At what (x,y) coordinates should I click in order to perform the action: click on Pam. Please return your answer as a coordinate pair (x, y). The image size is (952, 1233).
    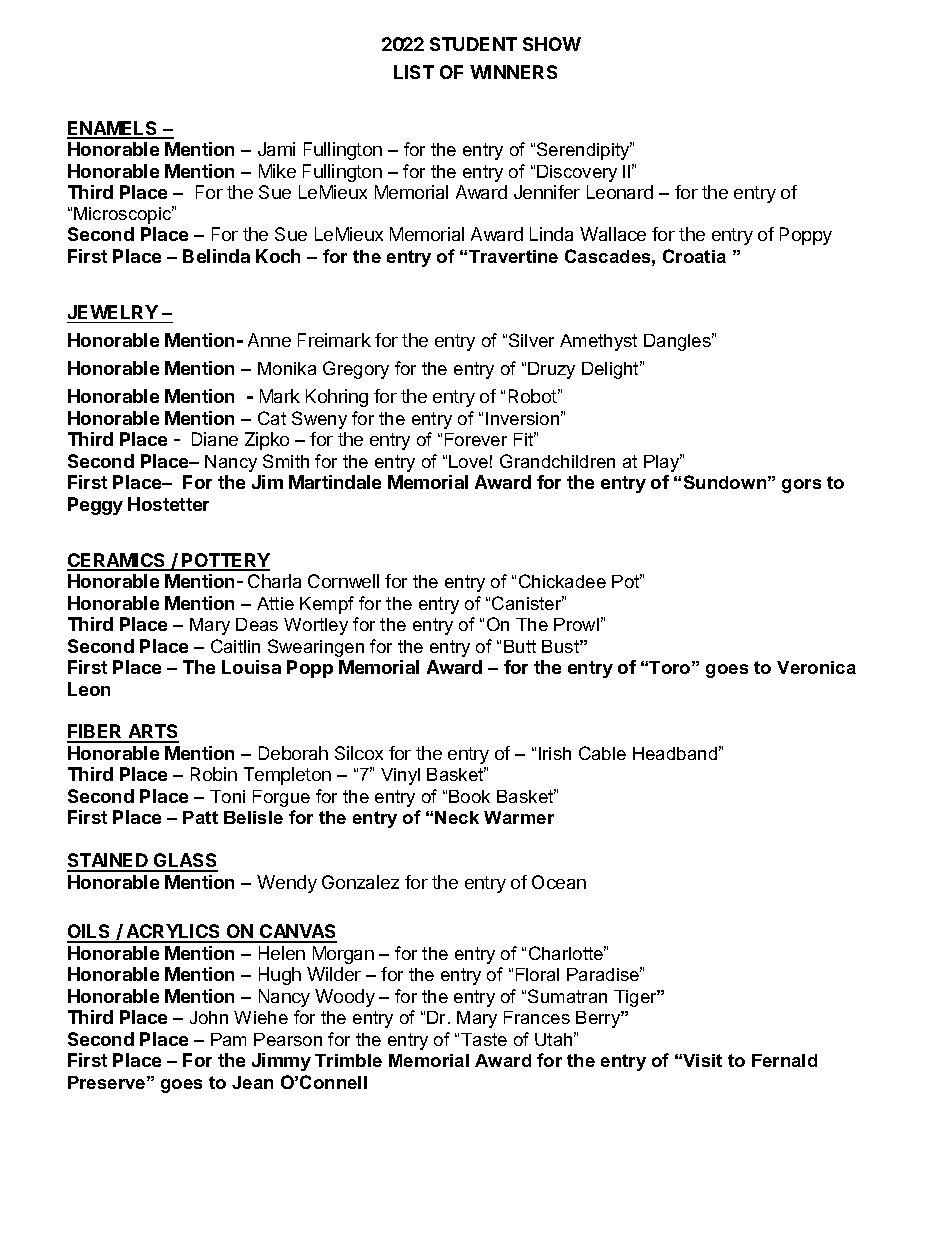
    Looking at the image, I should click on (228, 1039).
